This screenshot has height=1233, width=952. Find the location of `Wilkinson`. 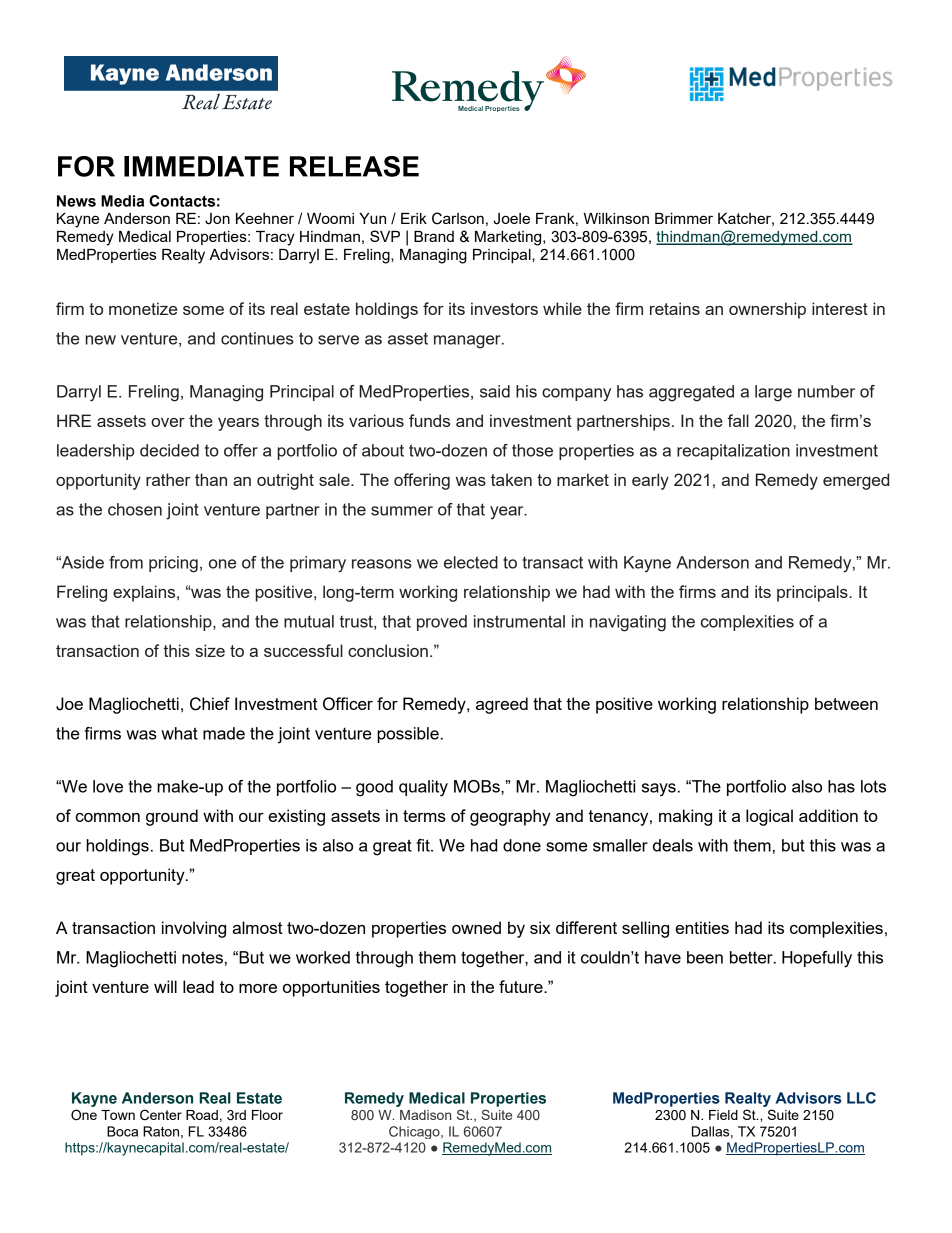

Wilkinson is located at coordinates (616, 218).
